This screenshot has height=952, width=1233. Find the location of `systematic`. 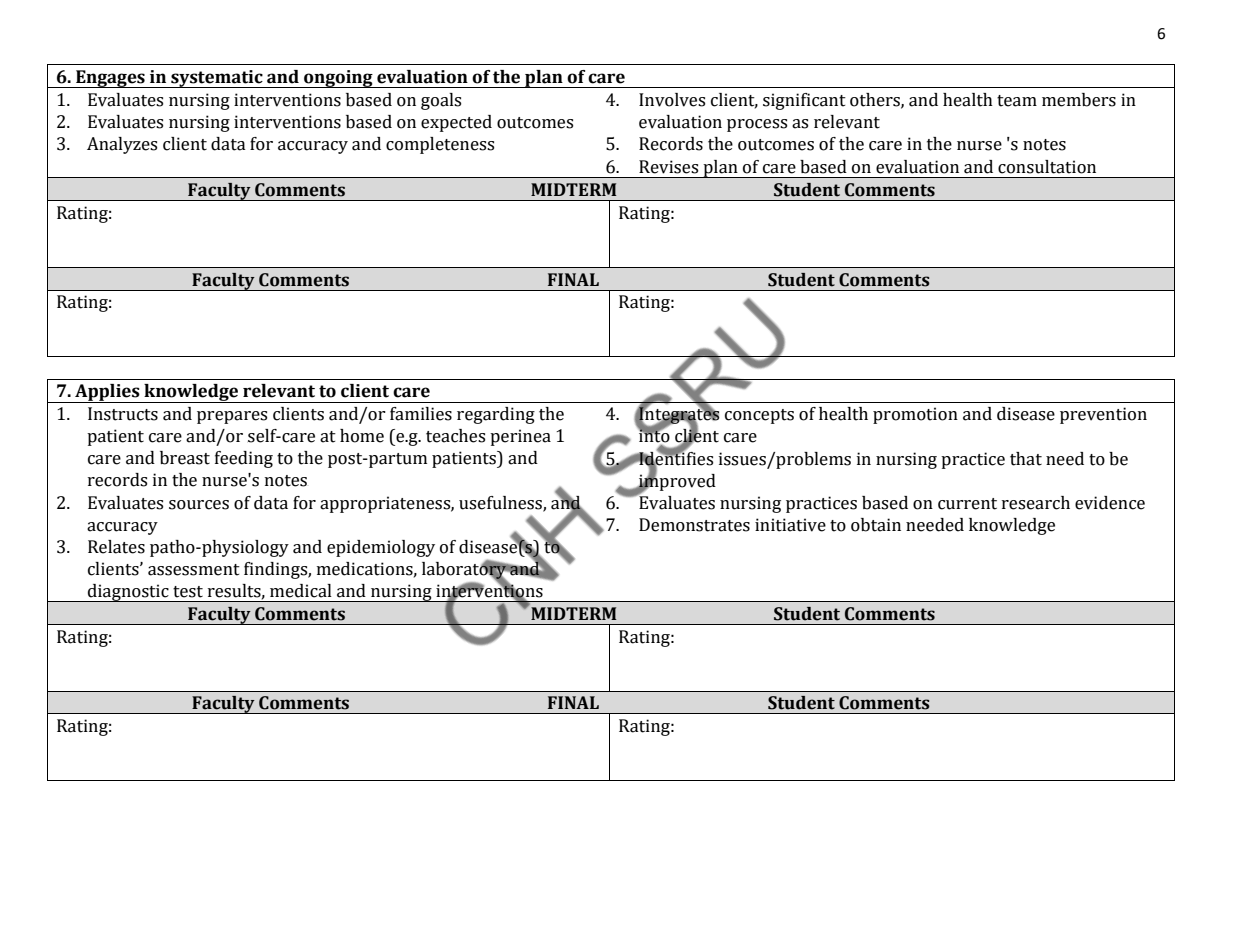

systematic is located at coordinates (217, 79).
